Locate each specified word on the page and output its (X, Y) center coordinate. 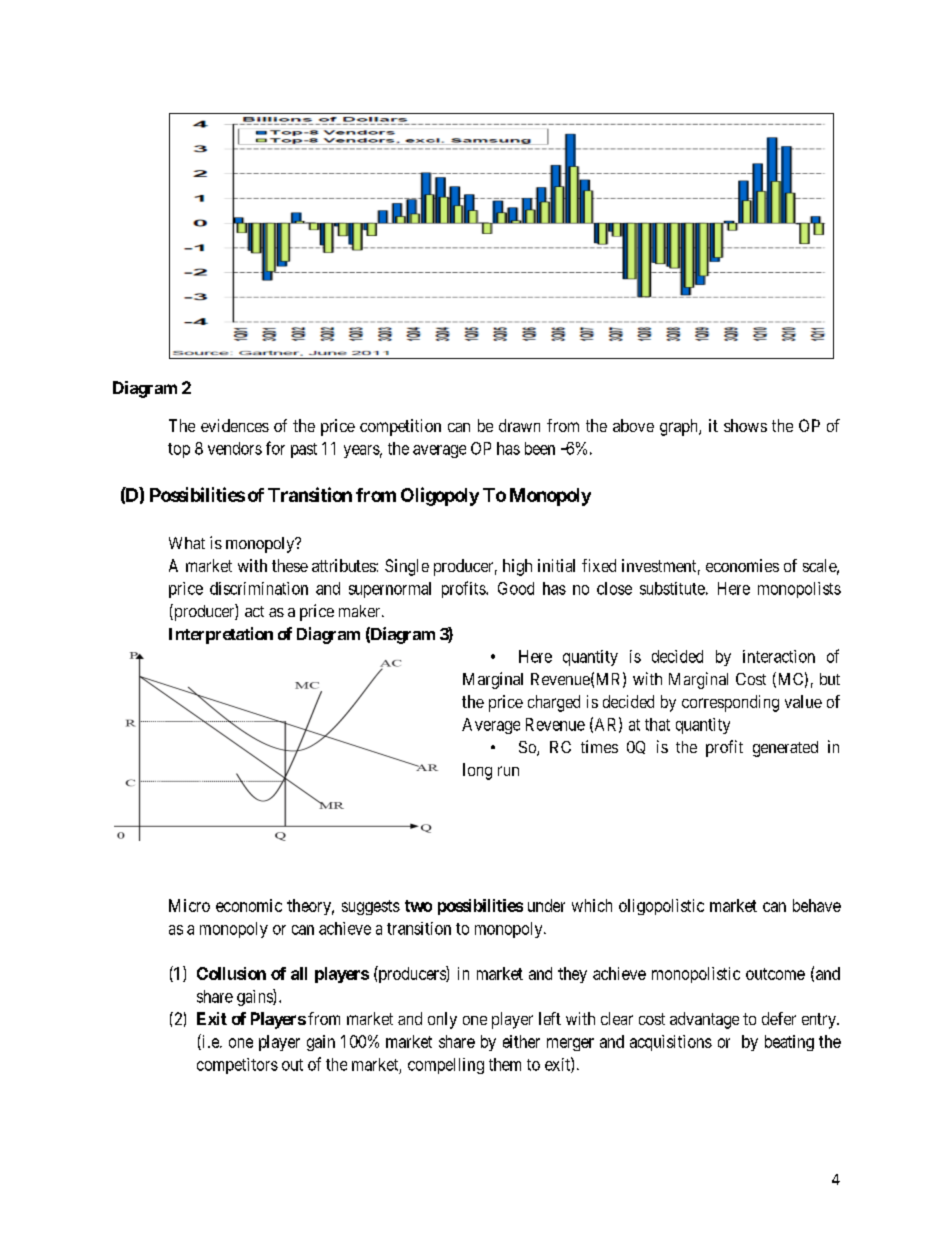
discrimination (259, 588)
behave (817, 905)
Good (516, 588)
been (540, 448)
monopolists (799, 590)
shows (745, 425)
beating (789, 1043)
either (521, 1041)
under (546, 905)
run (508, 771)
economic (249, 905)
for (275, 448)
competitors (237, 1066)
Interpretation (221, 635)
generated (785, 749)
